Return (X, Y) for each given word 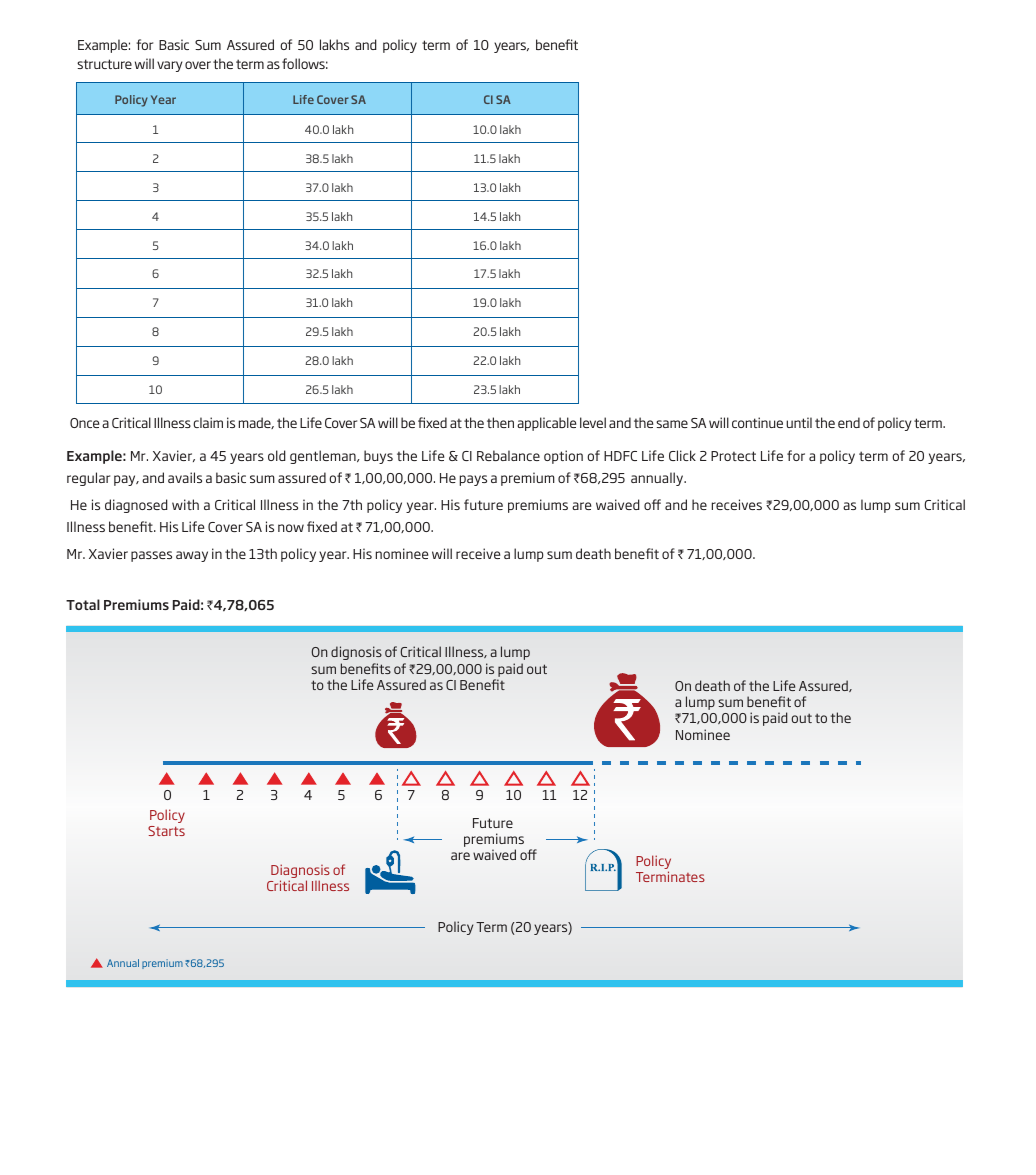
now (291, 528)
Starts (166, 831)
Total (83, 604)
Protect (733, 456)
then (500, 422)
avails (185, 477)
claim (208, 422)
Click (682, 455)
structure (104, 64)
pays (473, 480)
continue (757, 422)
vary (170, 66)
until (799, 422)
